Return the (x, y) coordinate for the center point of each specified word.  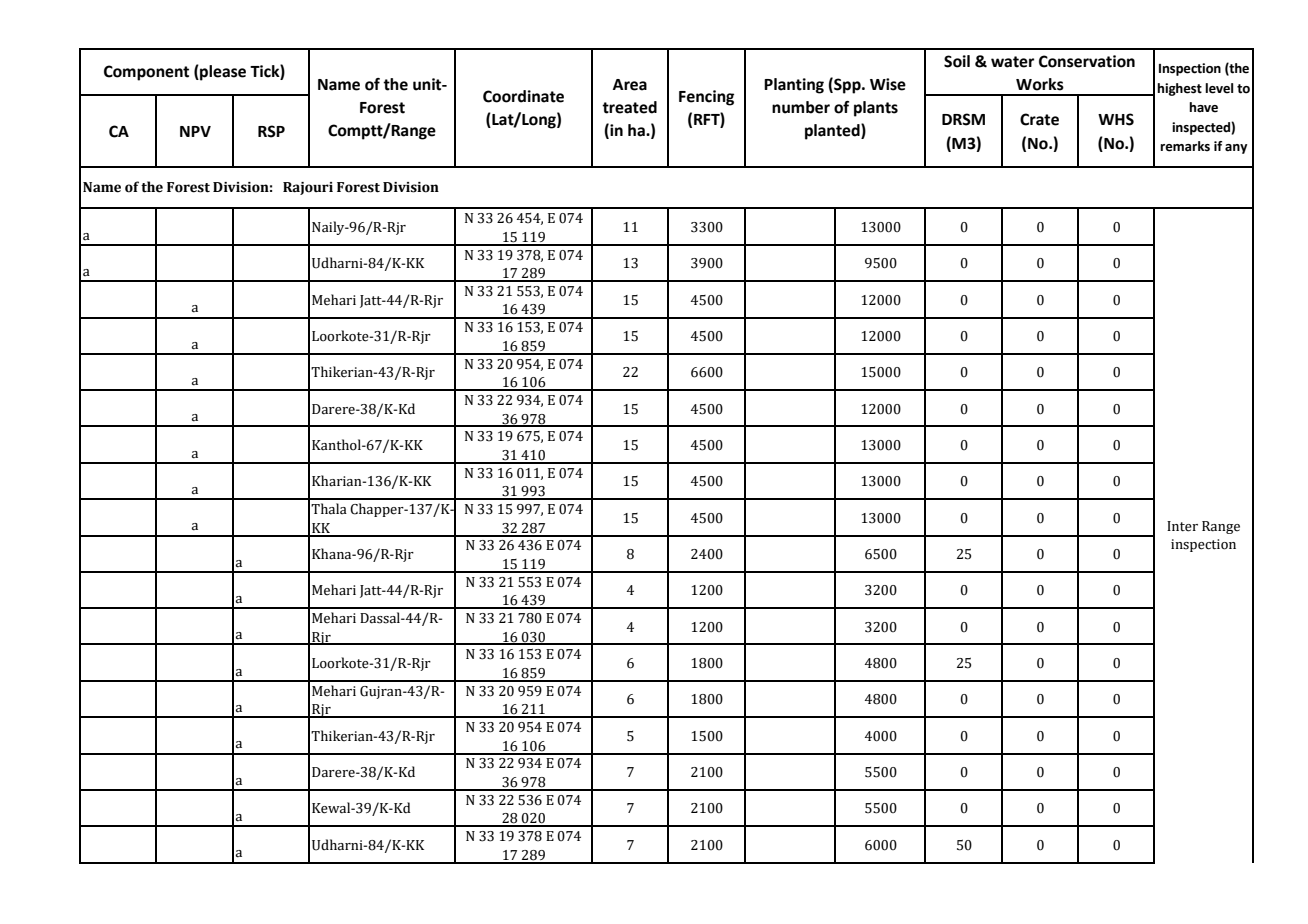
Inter (1182, 526)
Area (630, 85)
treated (629, 107)
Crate (1039, 119)
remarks (1185, 146)
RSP (271, 131)
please (222, 73)
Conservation (1087, 61)
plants (876, 109)
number (801, 107)
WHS (1116, 119)
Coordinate (523, 96)
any (1236, 149)
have (1203, 107)
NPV (195, 131)
